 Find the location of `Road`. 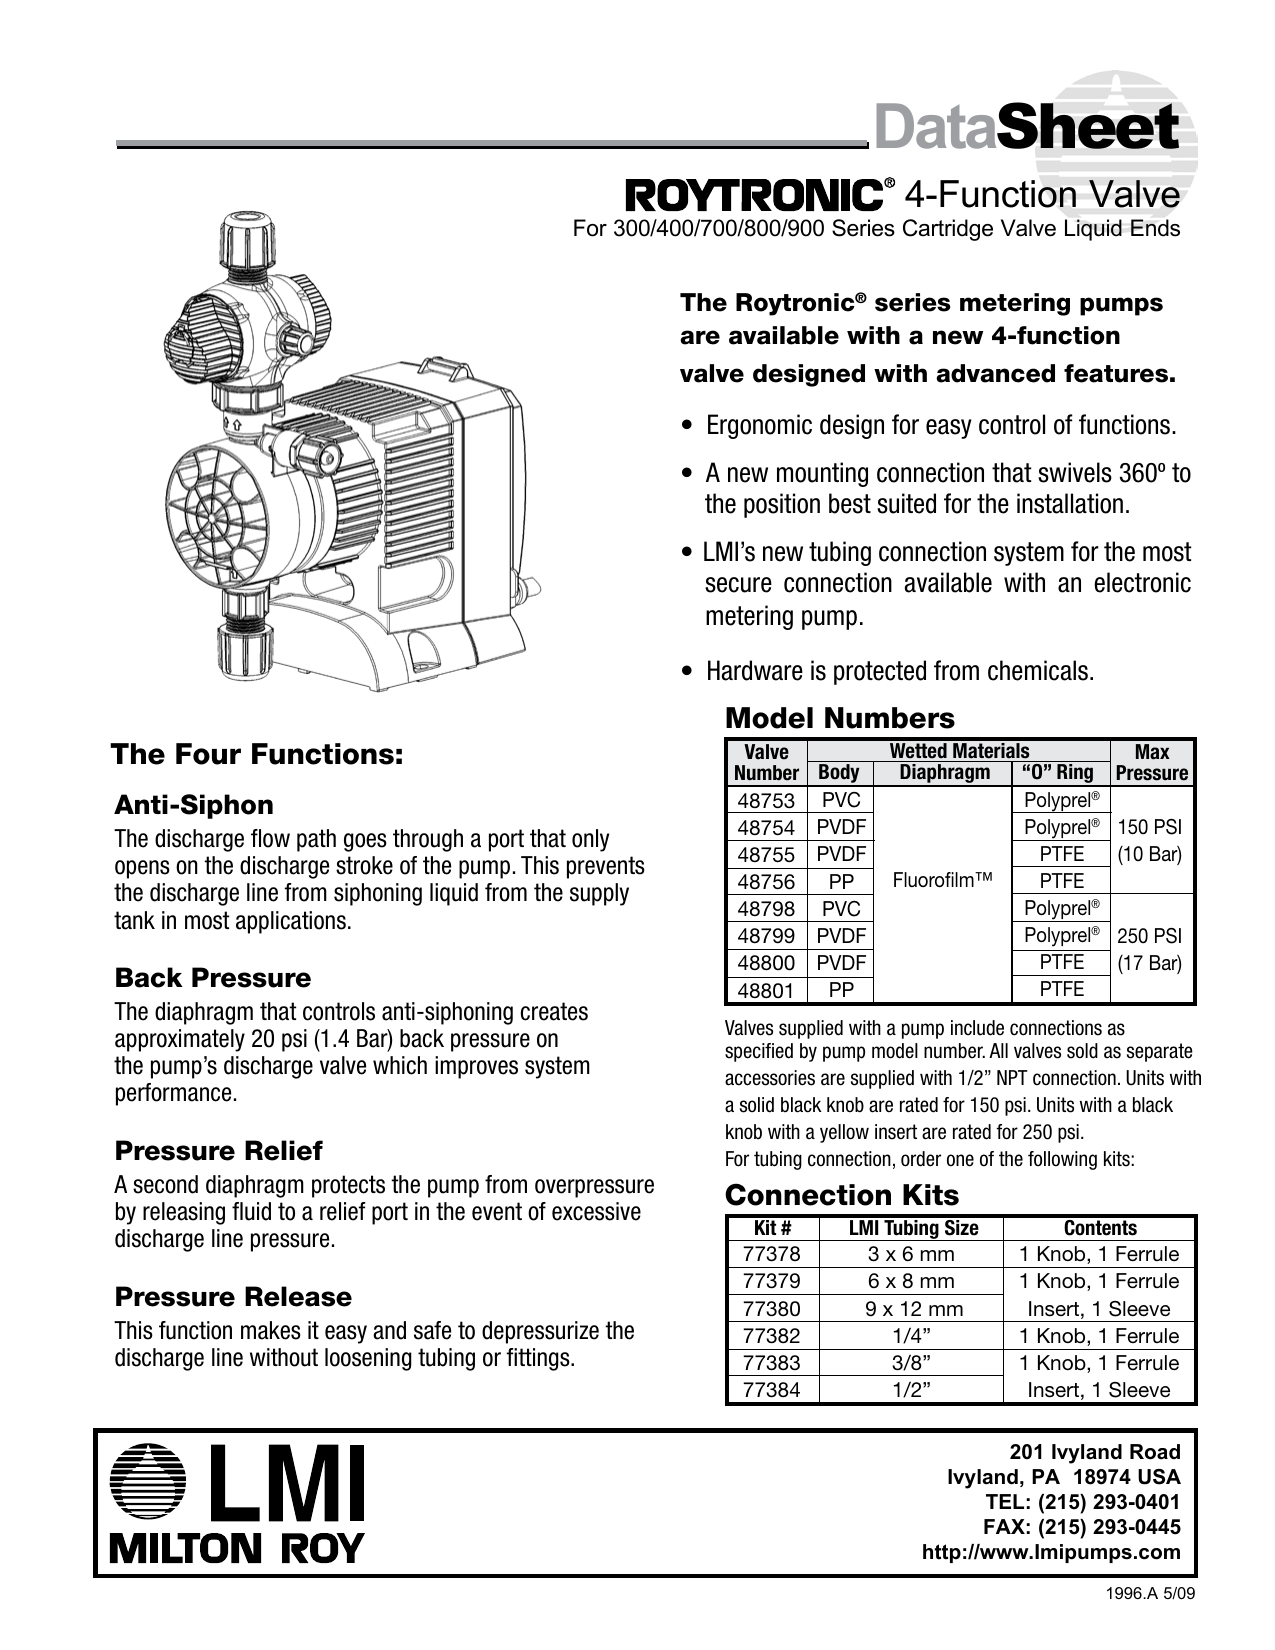

Road is located at coordinates (1155, 1452).
